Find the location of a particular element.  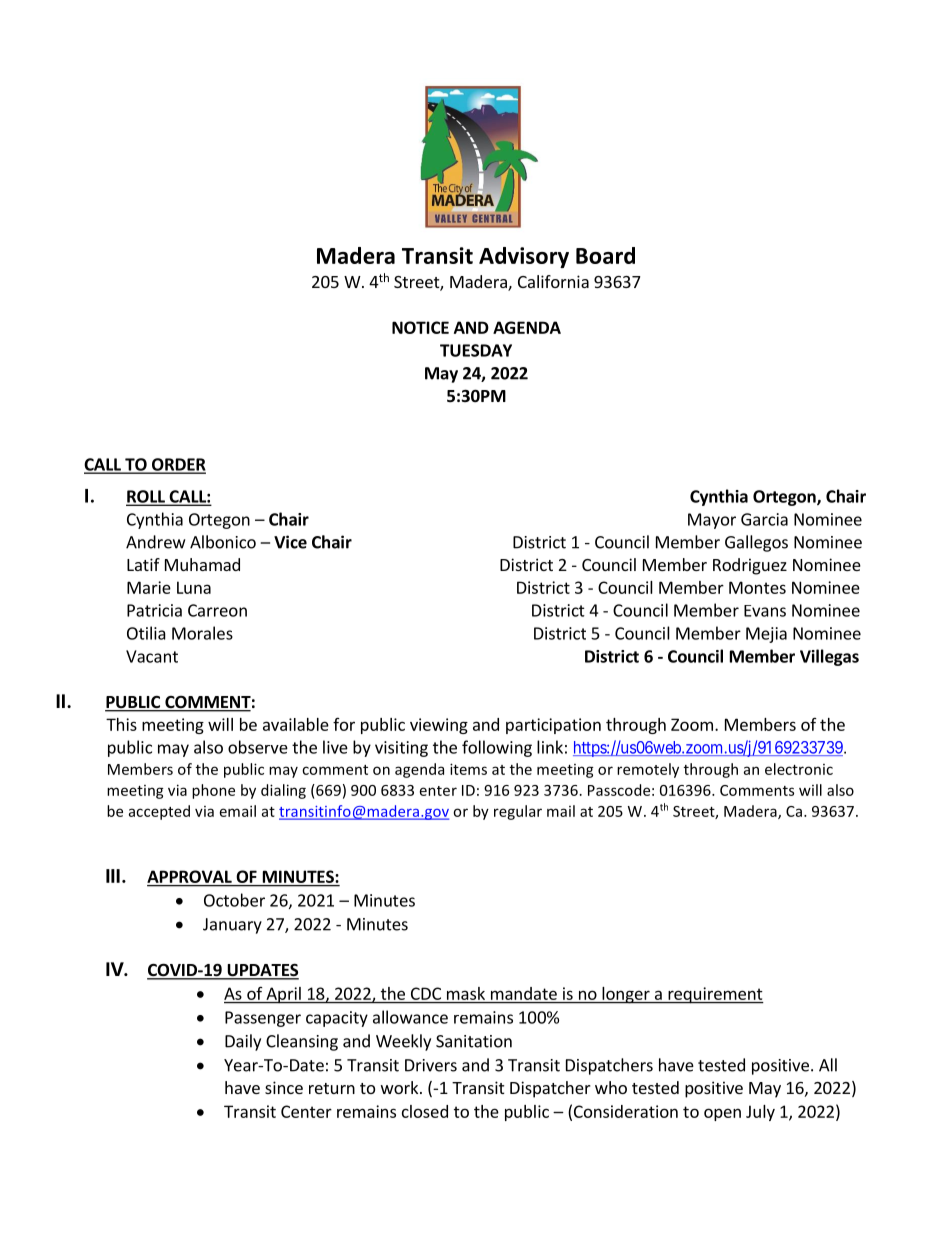

Garcia is located at coordinates (764, 519).
